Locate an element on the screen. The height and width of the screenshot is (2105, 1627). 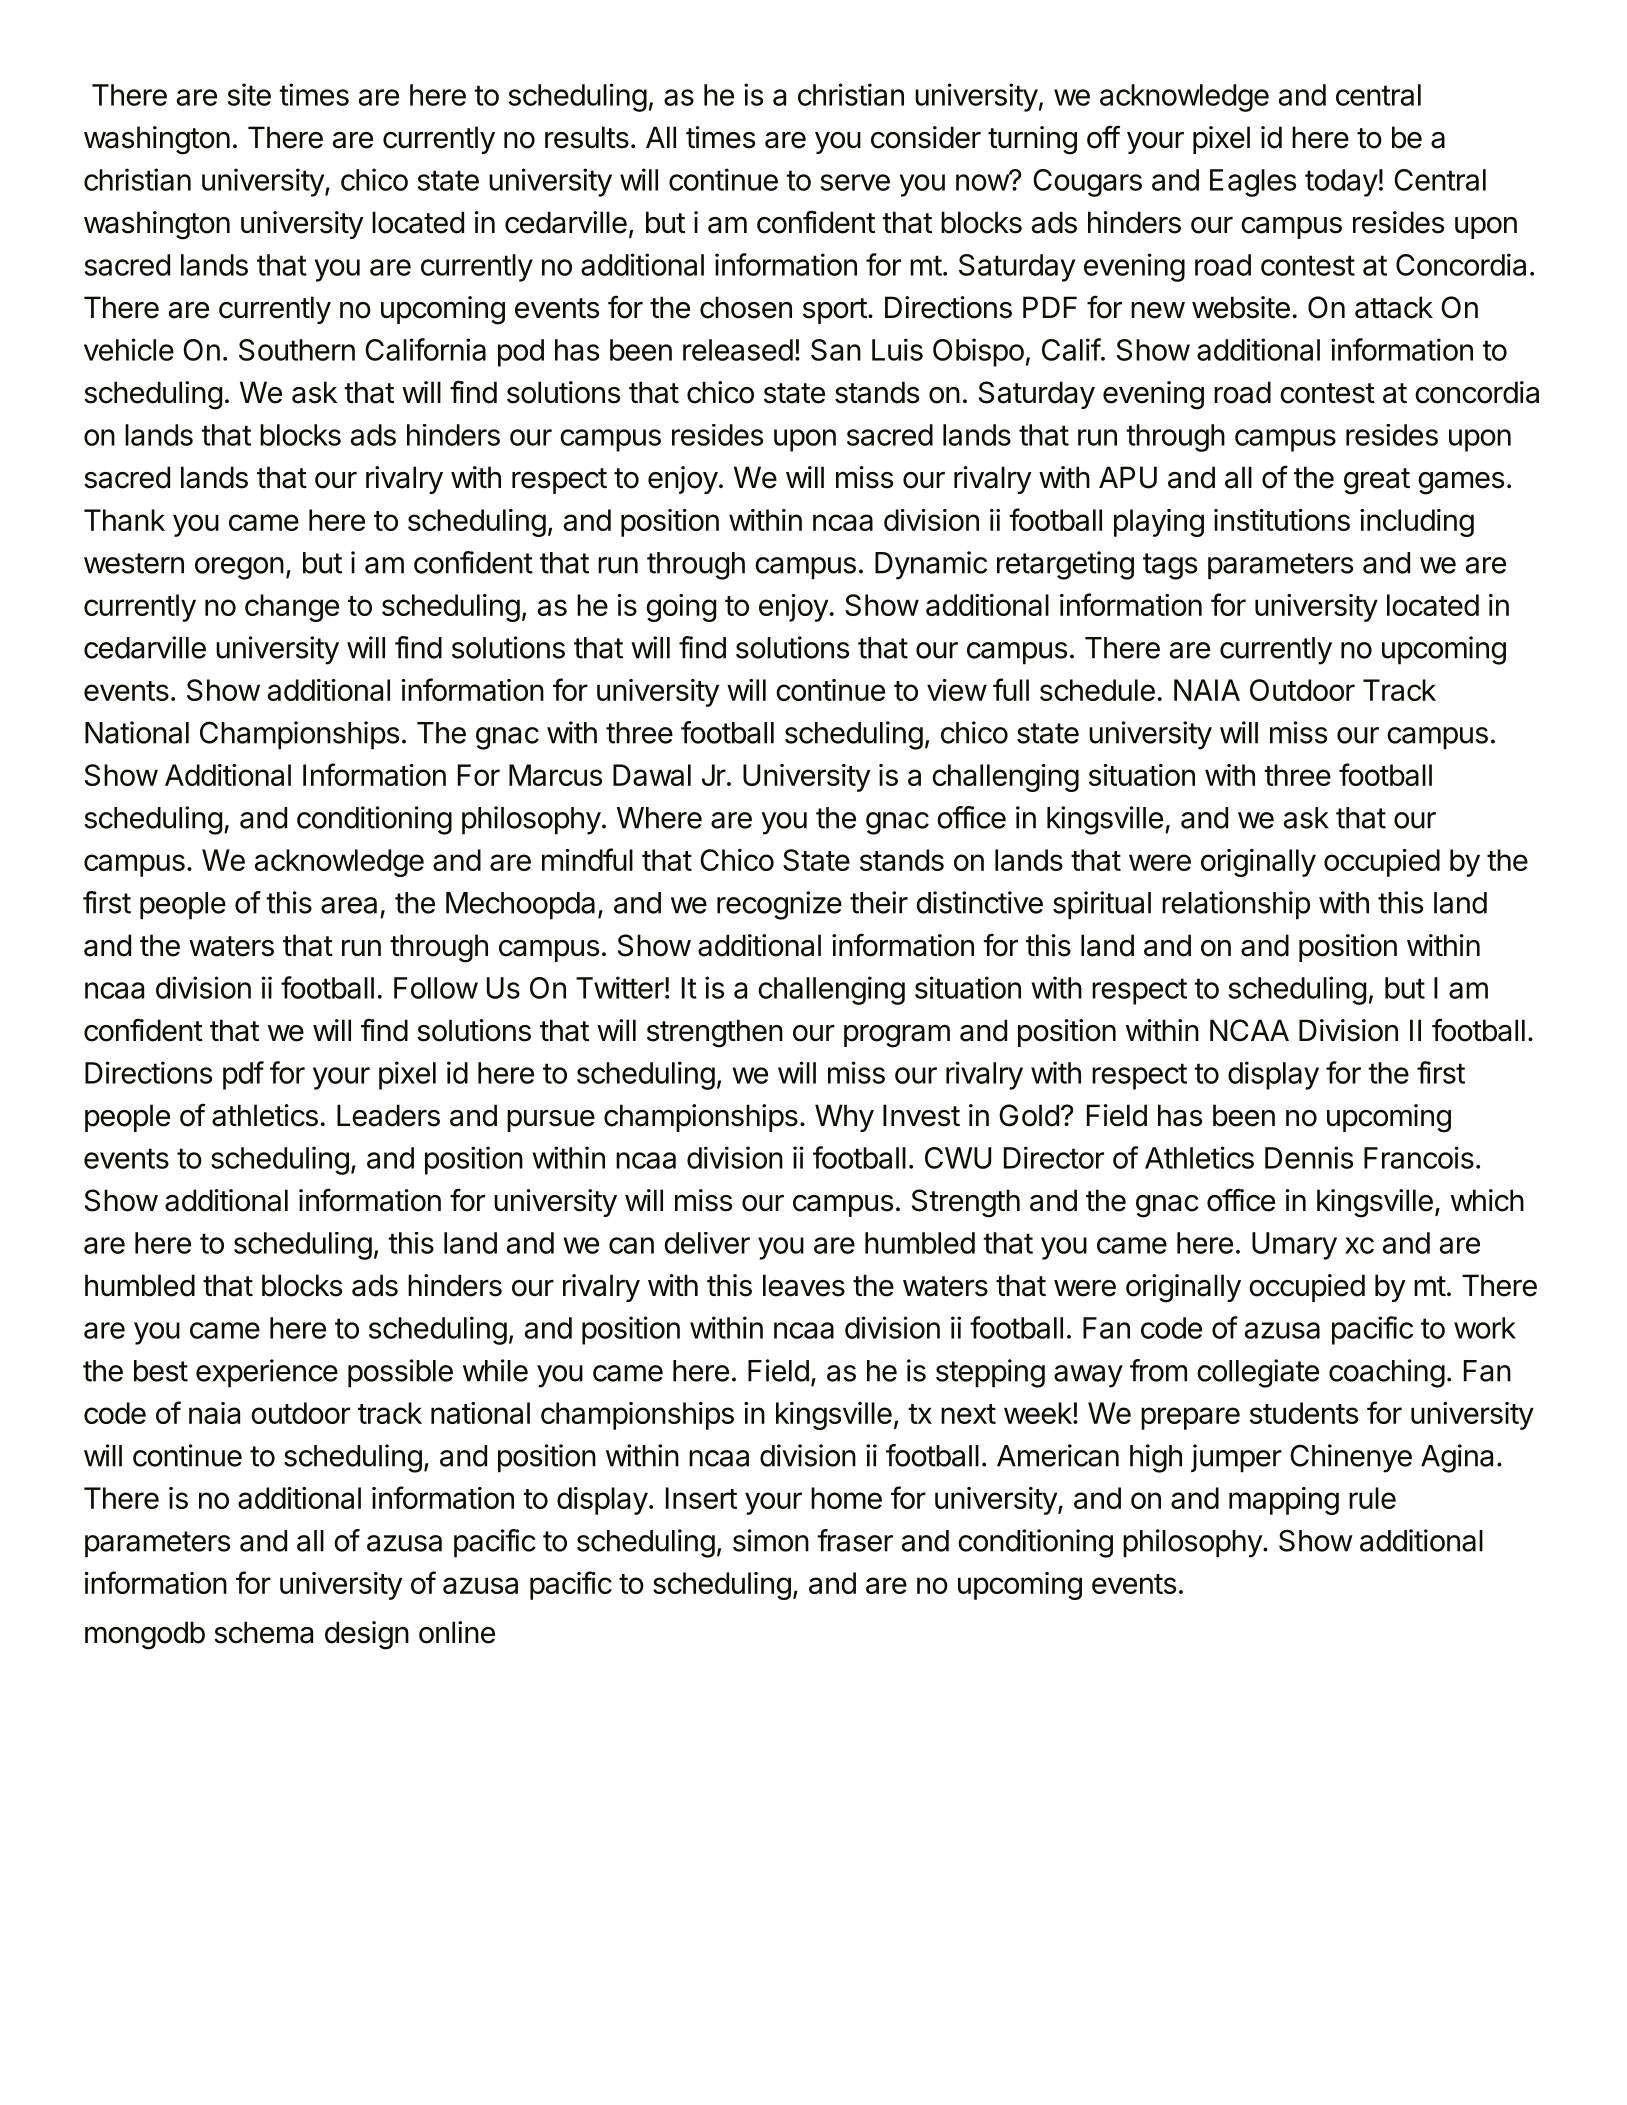
going is located at coordinates (681, 608).
